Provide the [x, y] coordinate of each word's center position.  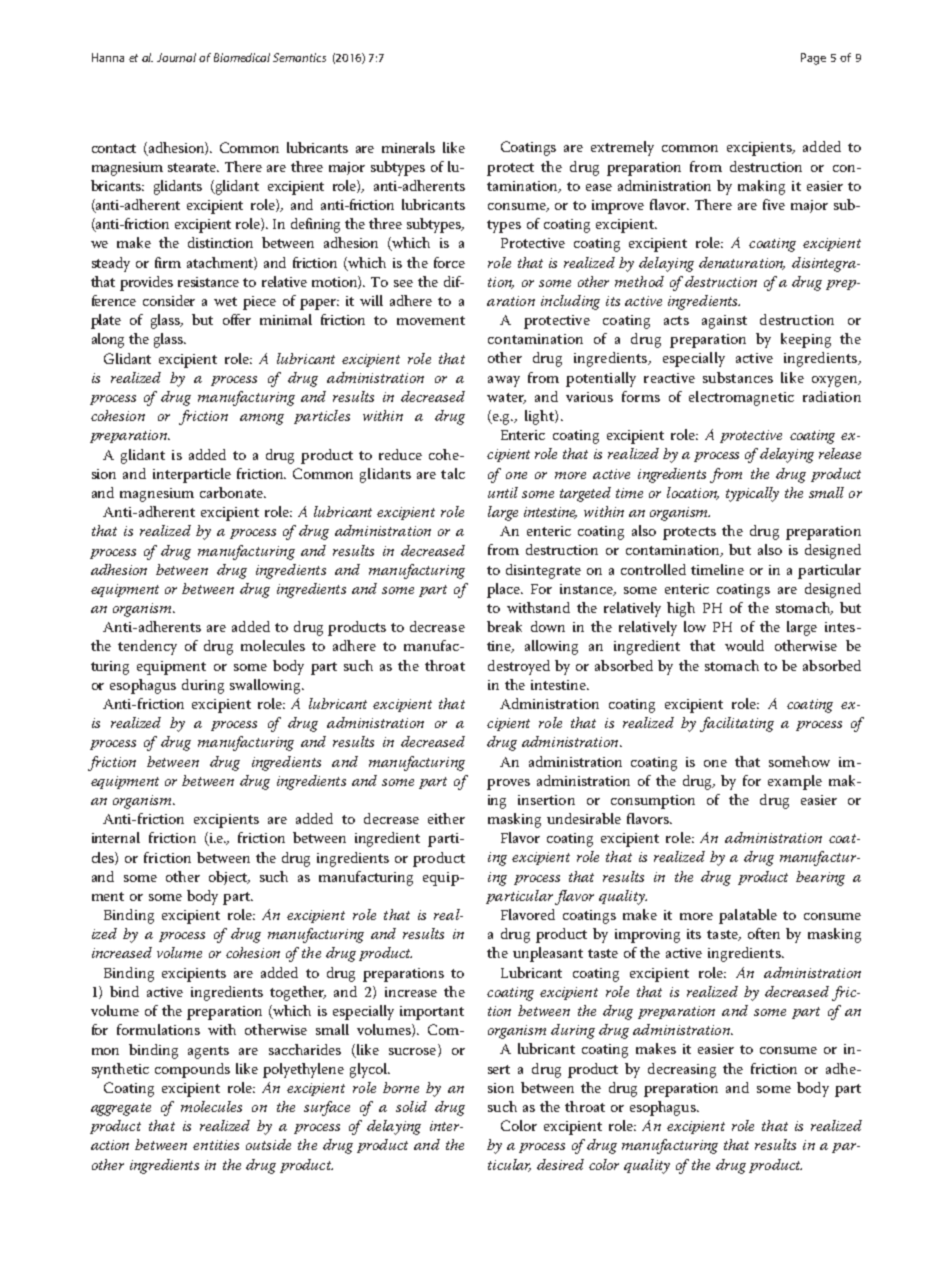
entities [216, 1145]
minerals [408, 147]
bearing [820, 878]
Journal [176, 57]
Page [813, 59]
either [446, 818]
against [724, 322]
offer [237, 319]
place [505, 590]
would [744, 645]
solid [411, 1106]
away [504, 381]
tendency [147, 647]
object [229, 878]
